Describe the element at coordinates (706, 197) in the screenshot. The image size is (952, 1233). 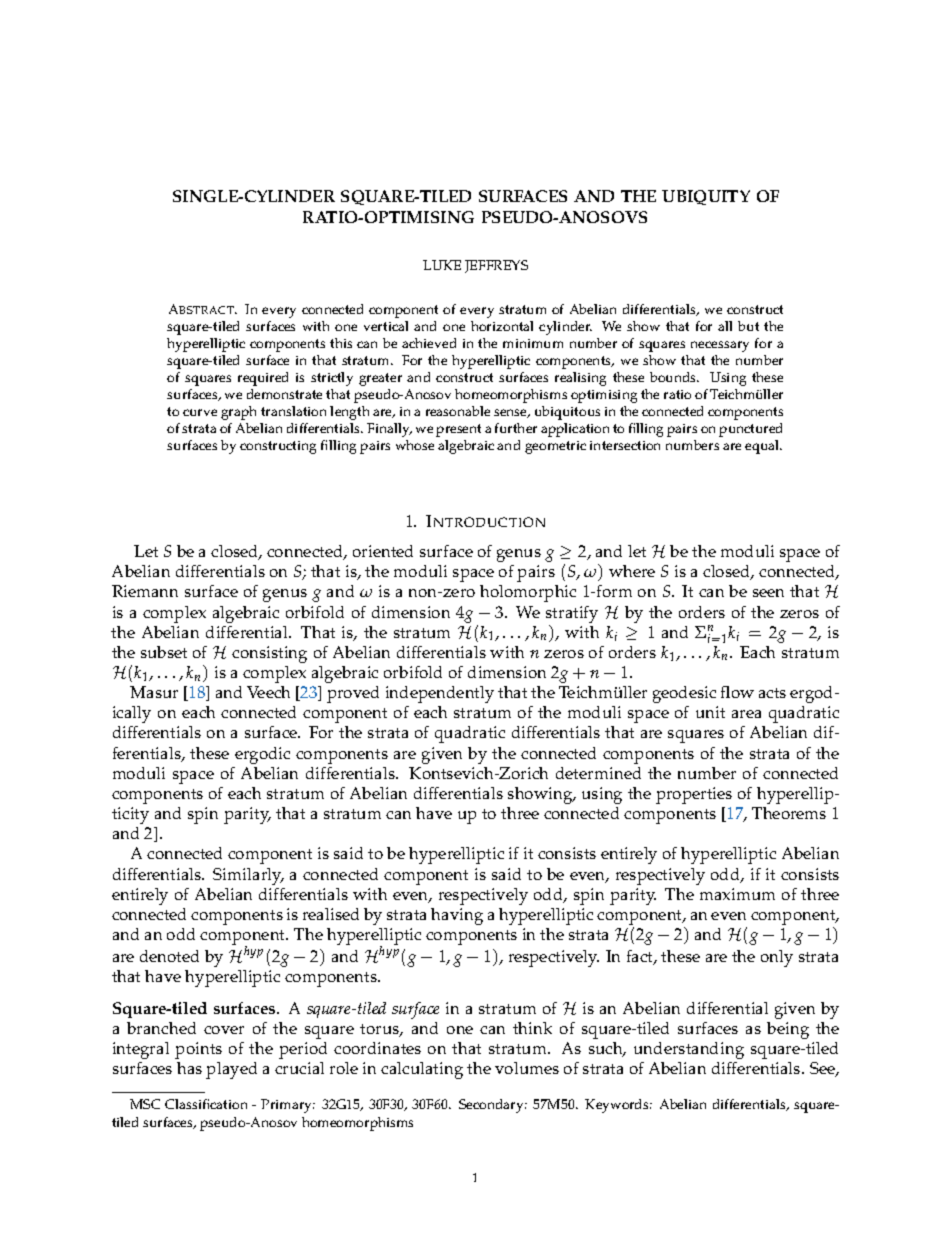
I see `UBIQUITY` at that location.
